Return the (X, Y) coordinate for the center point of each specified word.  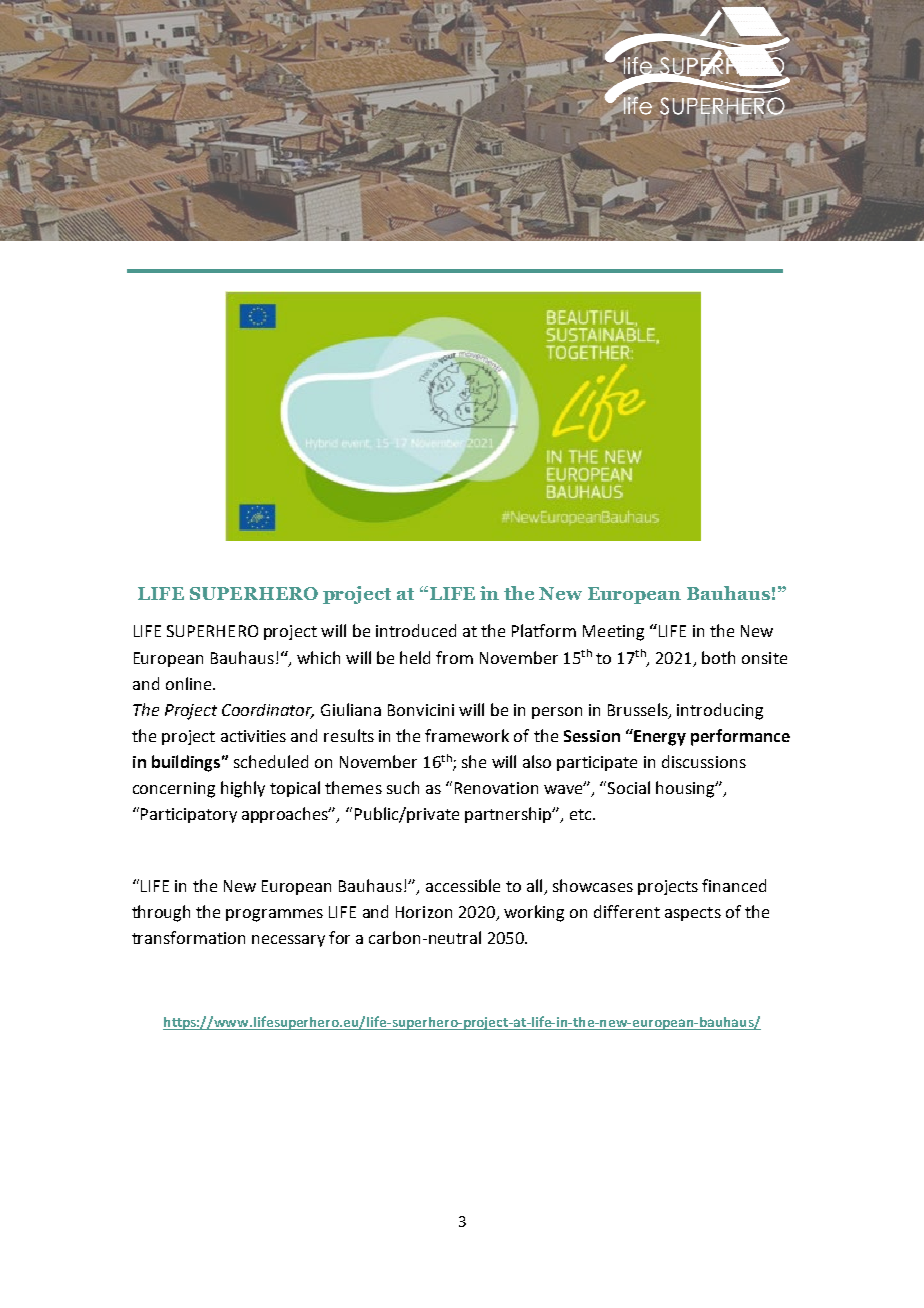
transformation (188, 937)
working (534, 913)
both (718, 657)
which (318, 657)
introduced (416, 630)
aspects (693, 914)
